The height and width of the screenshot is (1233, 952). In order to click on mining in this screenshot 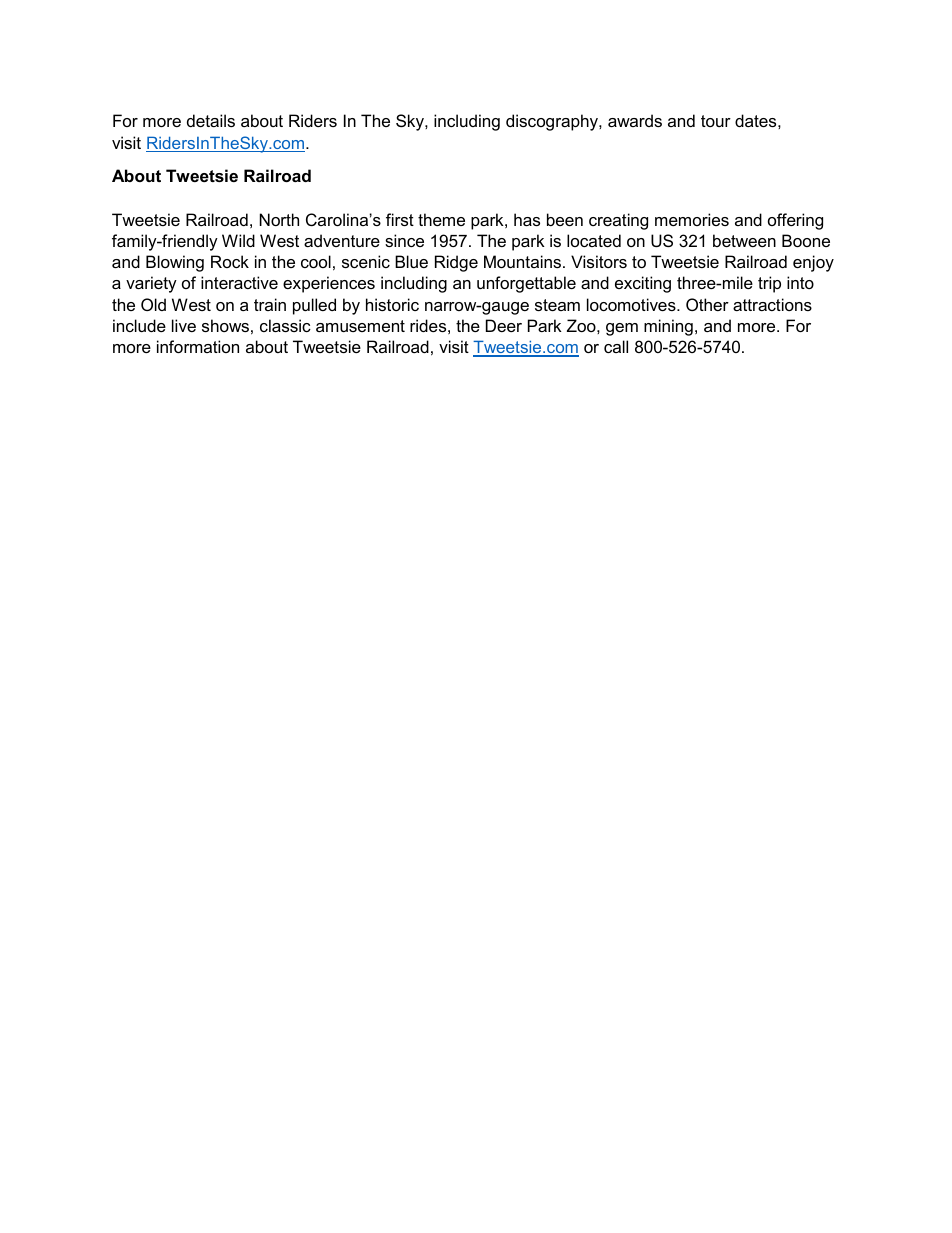, I will do `click(668, 327)`.
